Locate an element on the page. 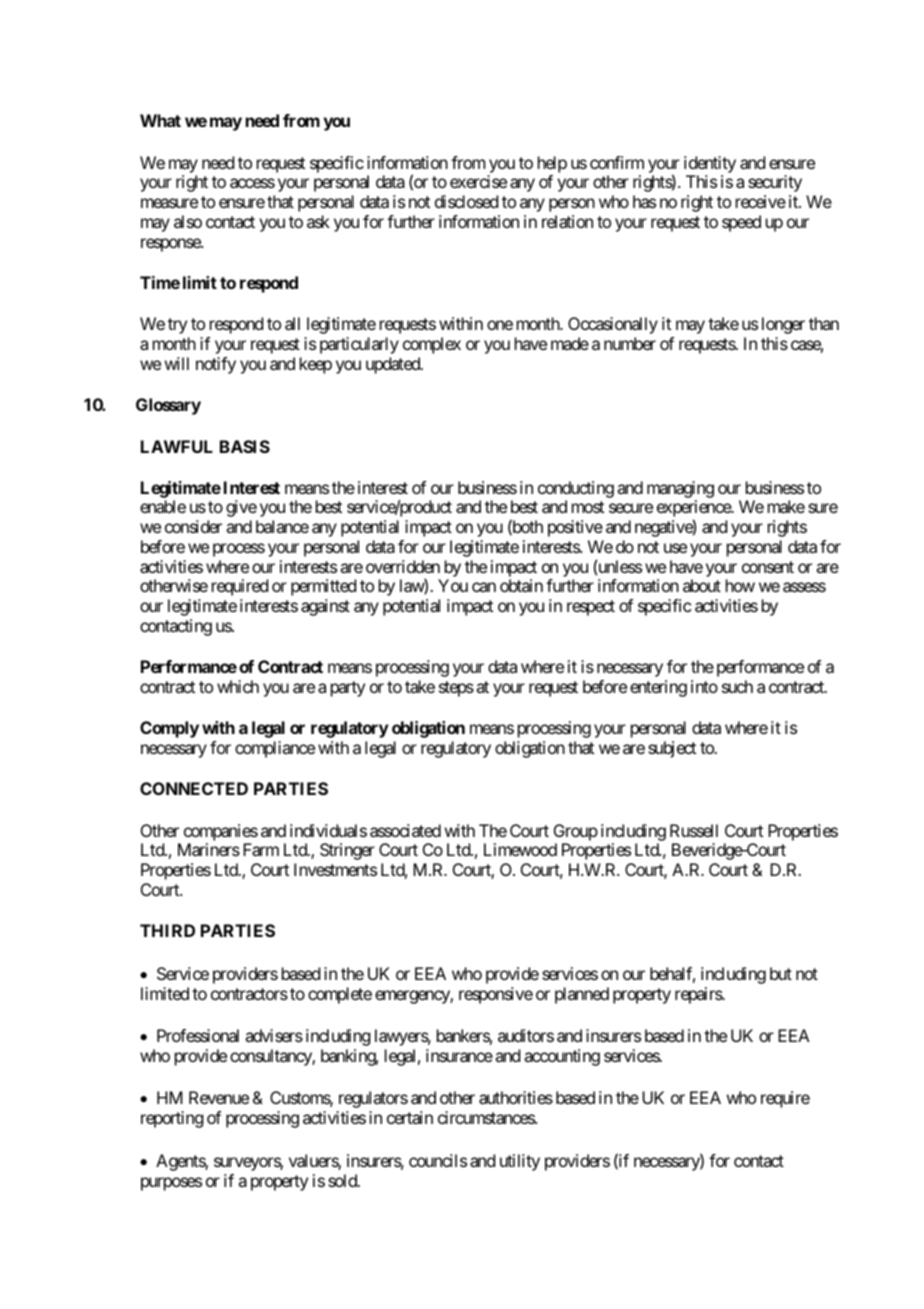  positive is located at coordinates (575, 528).
